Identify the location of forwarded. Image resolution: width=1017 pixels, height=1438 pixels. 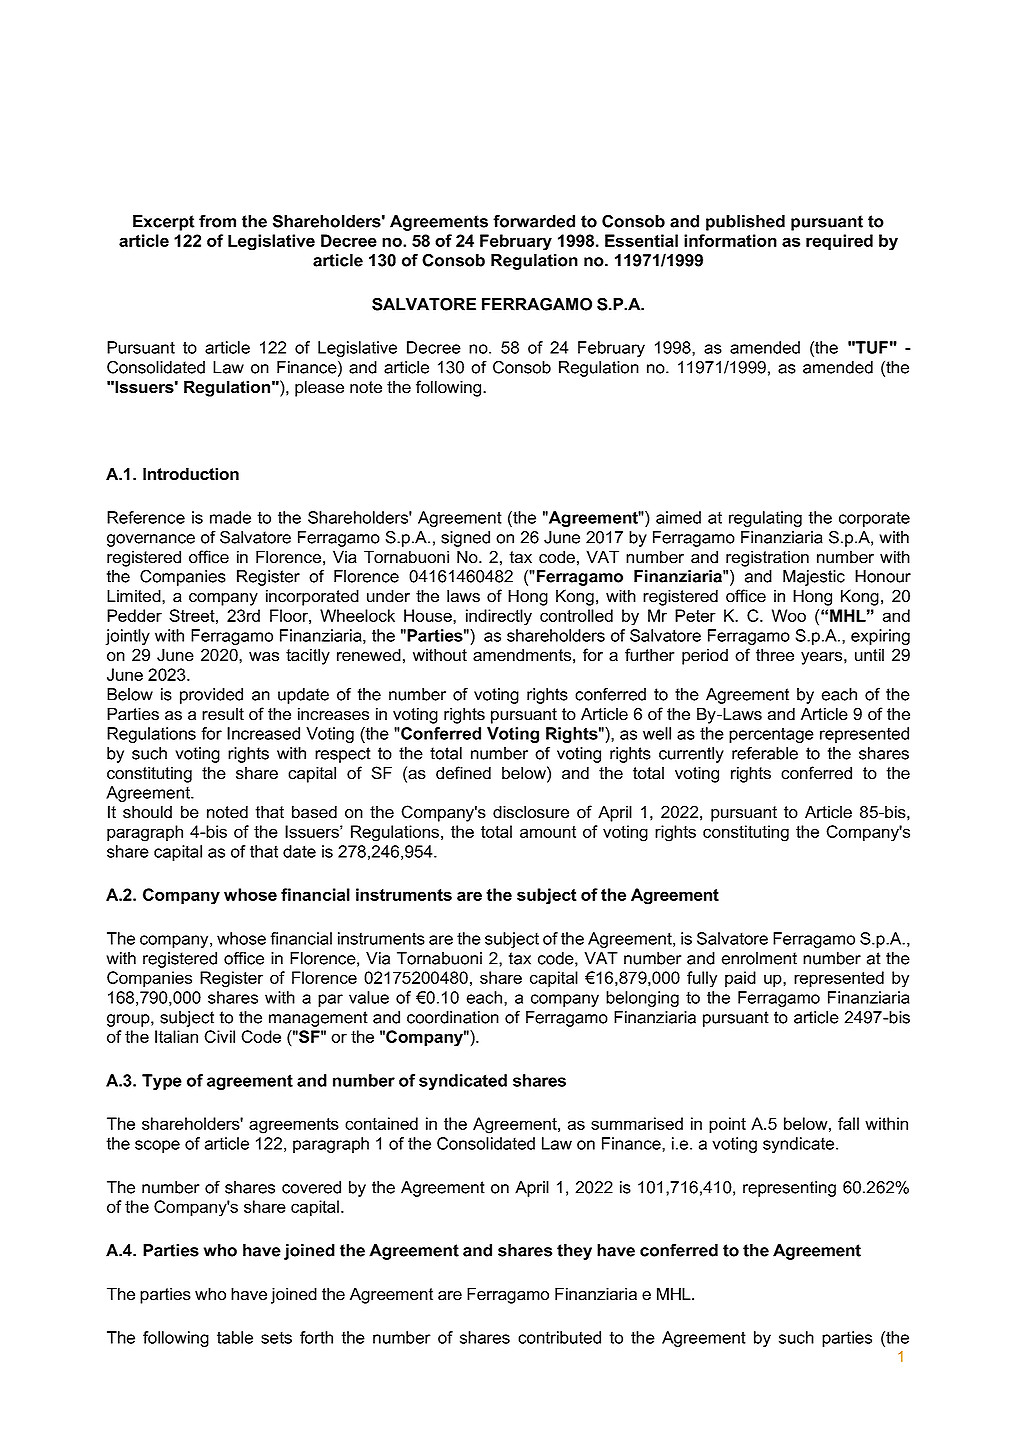
(534, 221).
